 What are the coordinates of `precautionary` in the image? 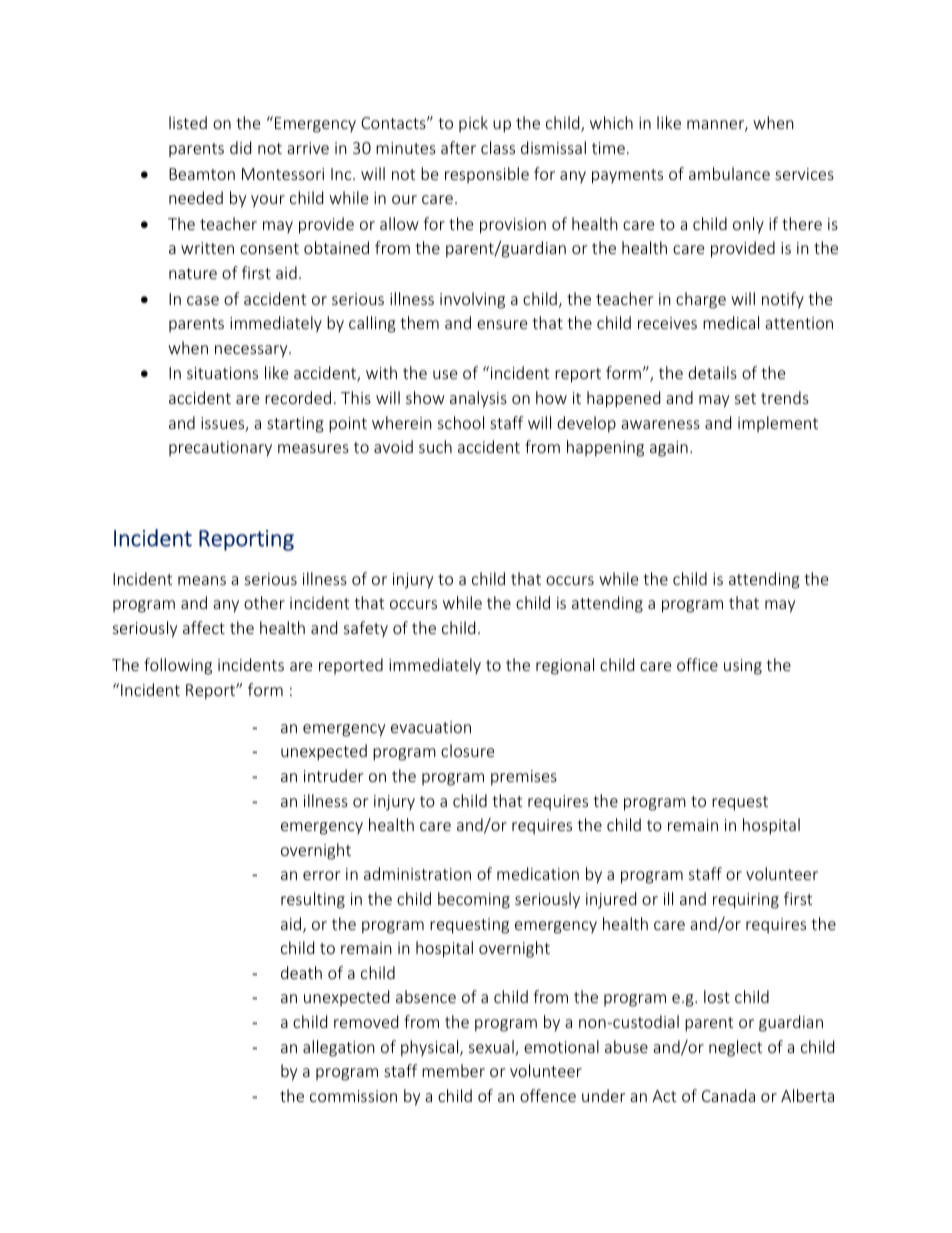 It's located at (220, 449).
